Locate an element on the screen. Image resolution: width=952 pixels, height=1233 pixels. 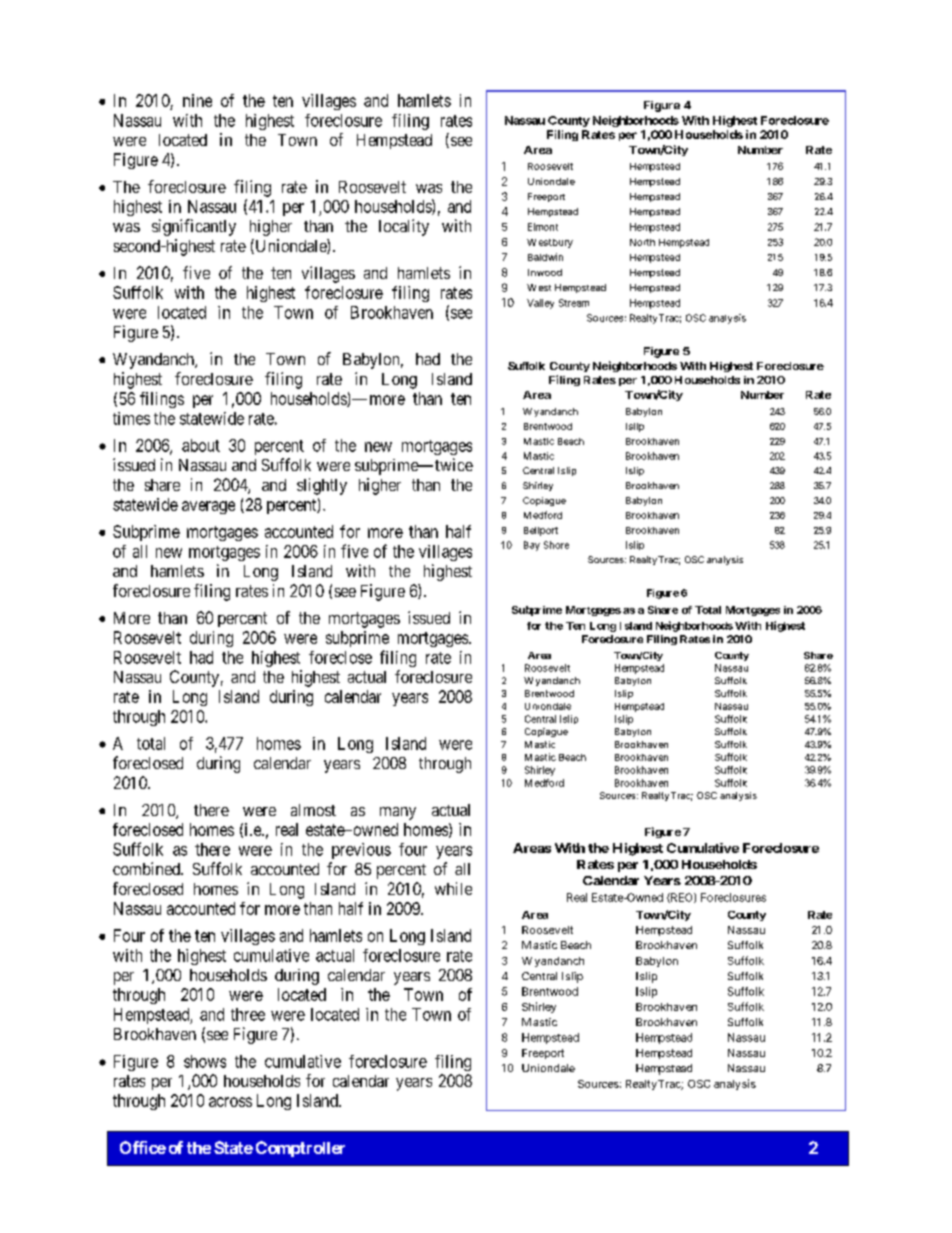
across is located at coordinates (230, 1102).
